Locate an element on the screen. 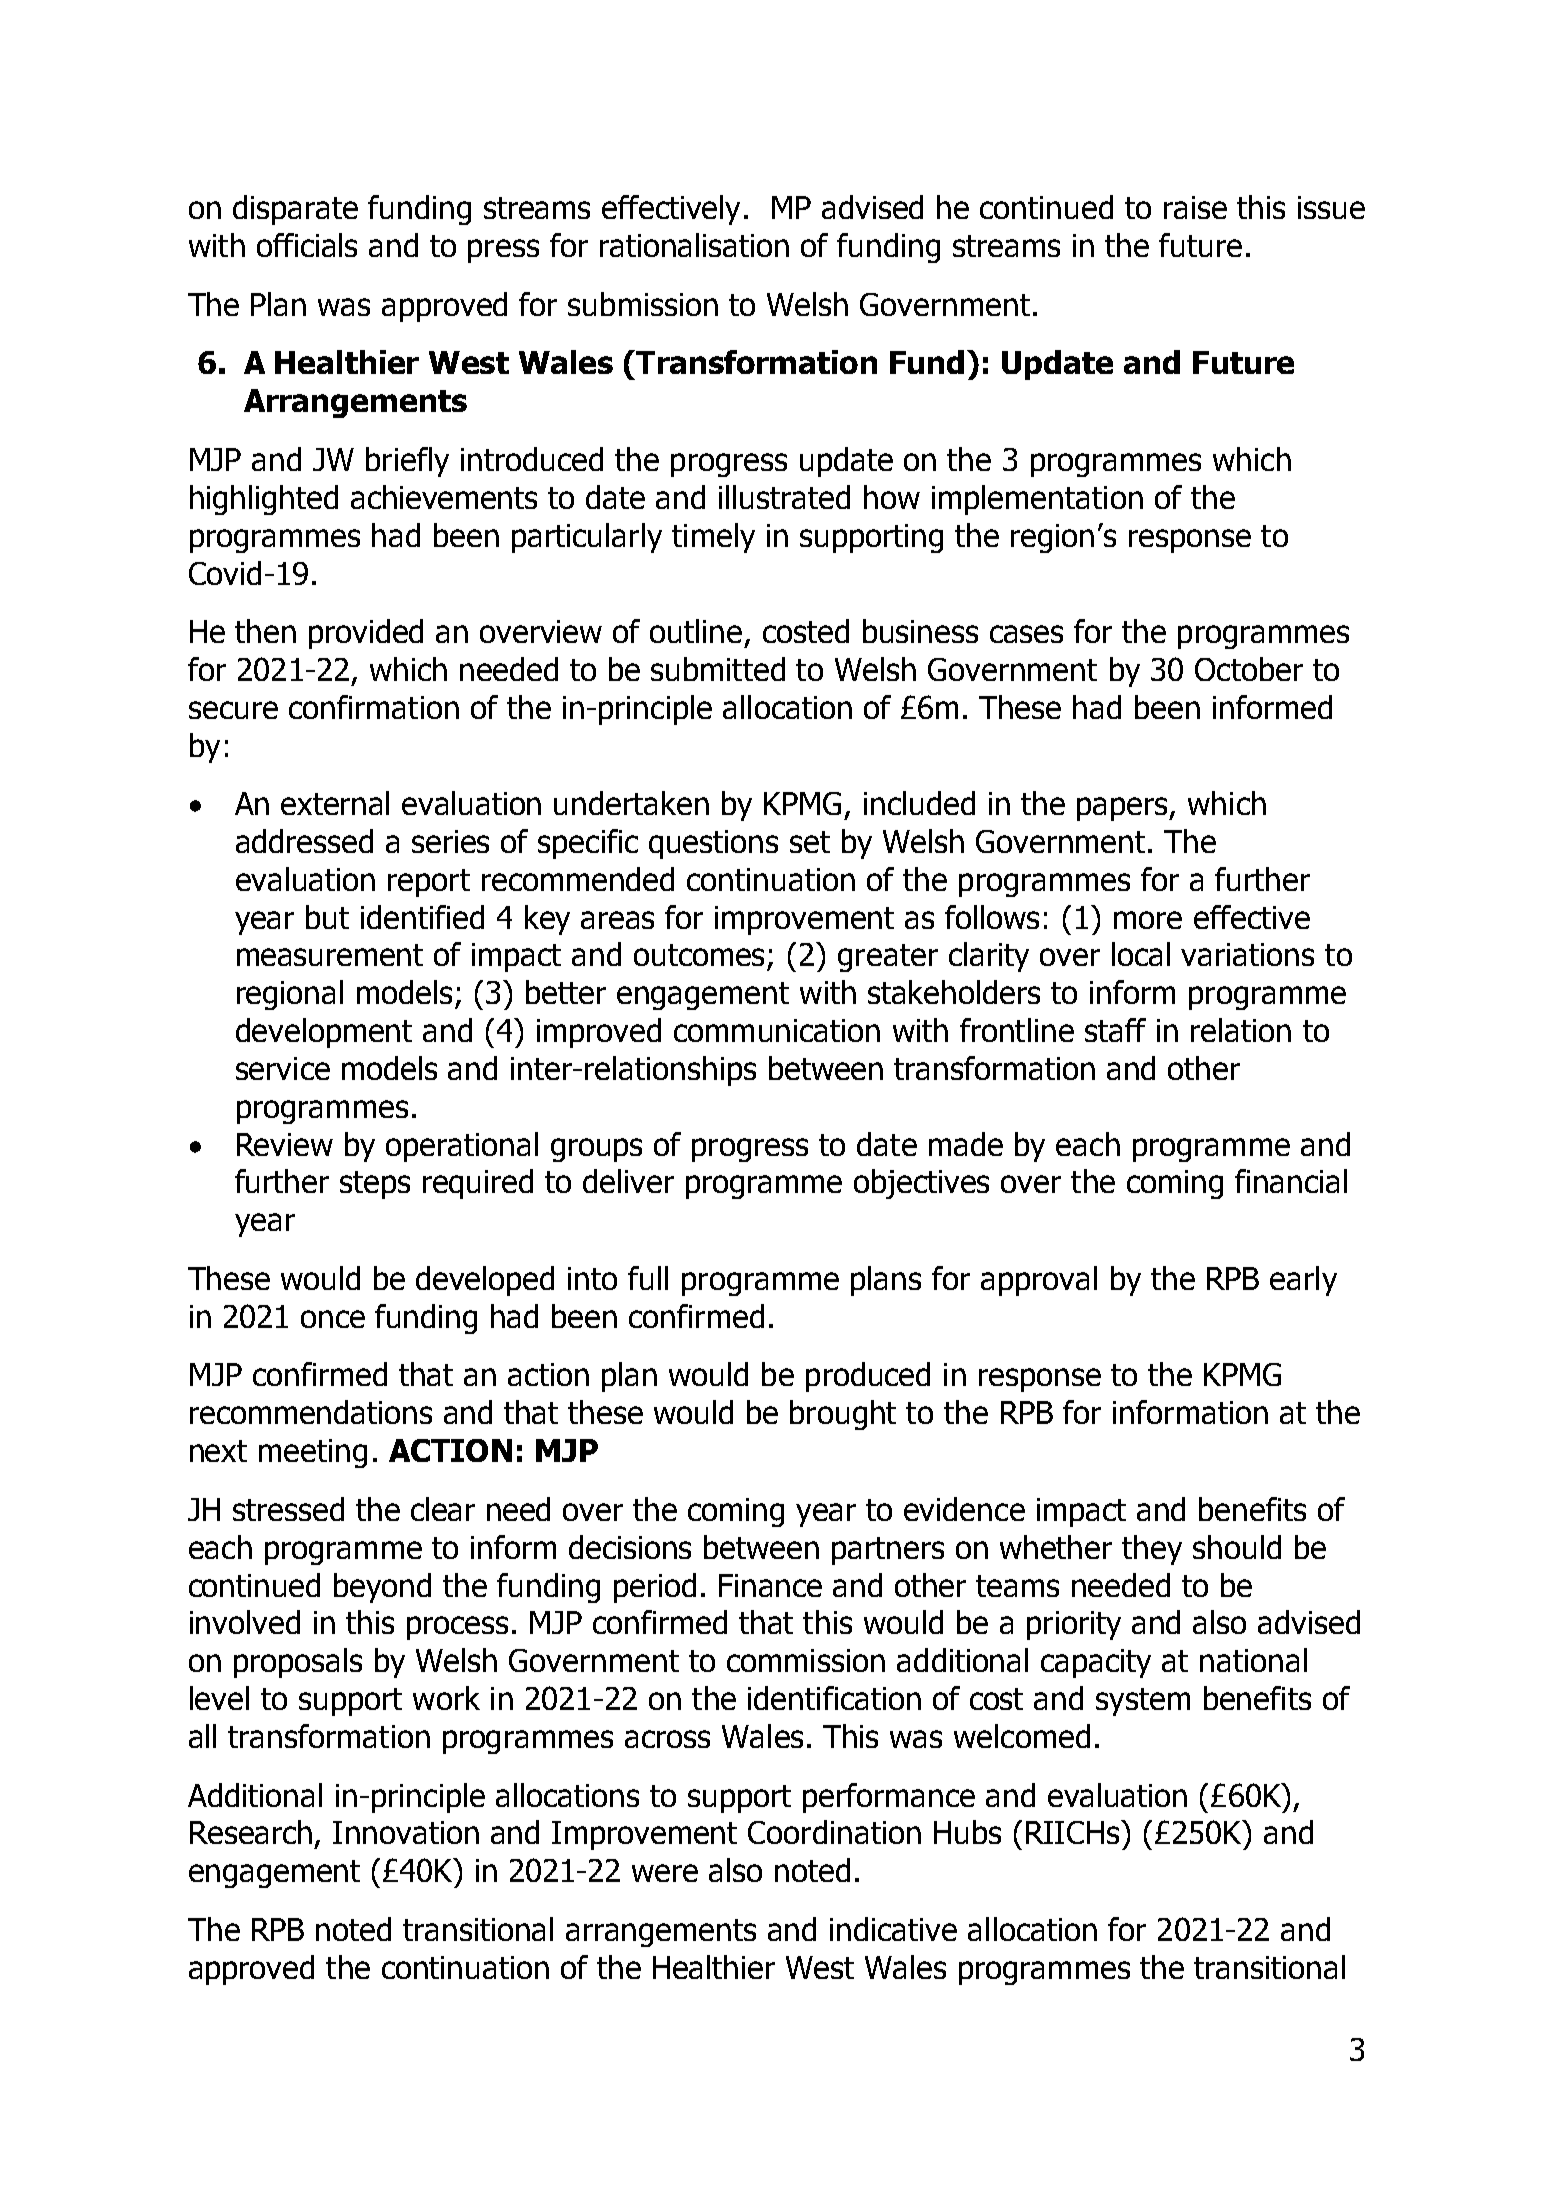 The height and width of the screenshot is (2198, 1553). Innovation is located at coordinates (406, 1832).
